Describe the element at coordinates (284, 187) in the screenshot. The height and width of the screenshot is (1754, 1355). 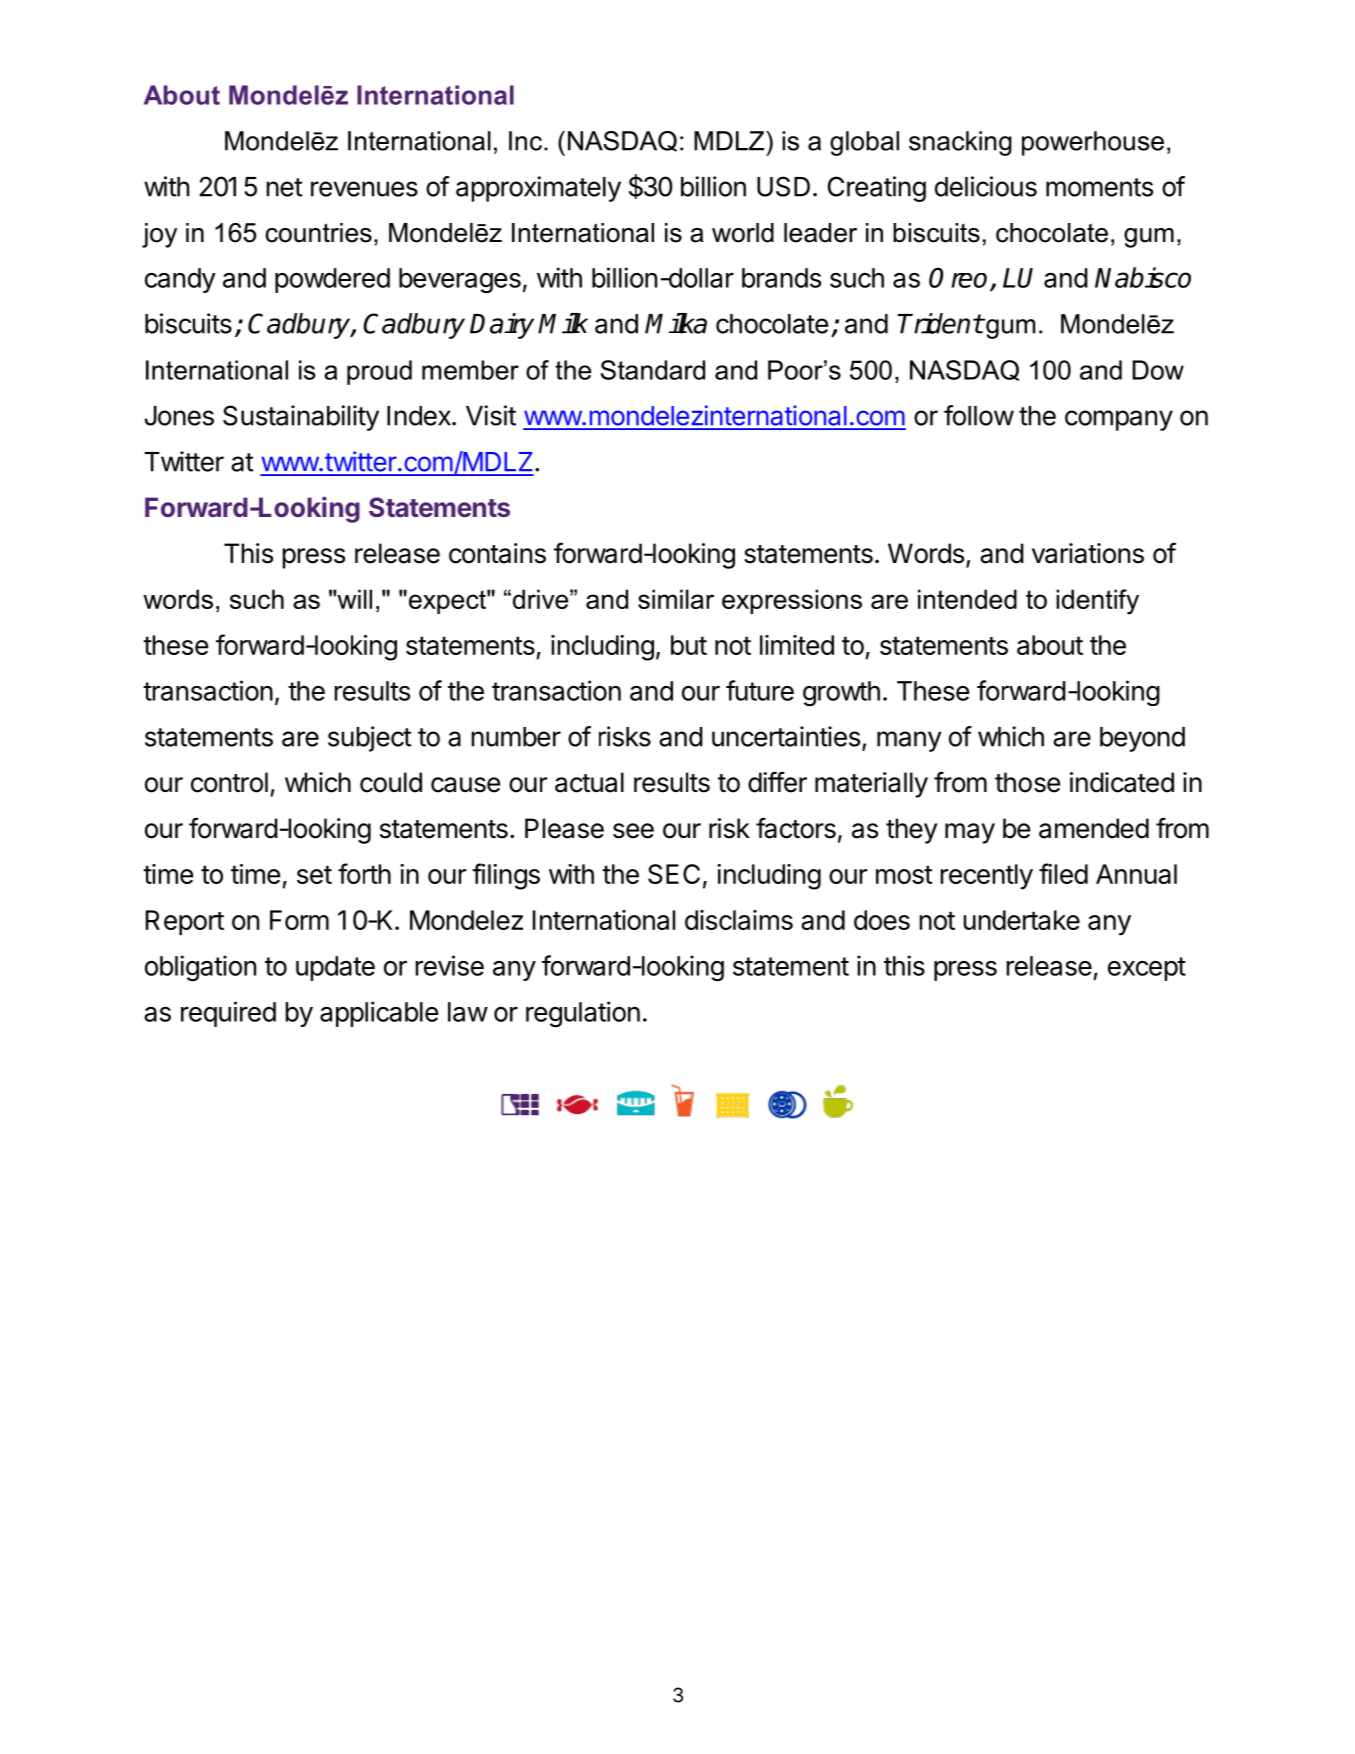
I see `net` at that location.
